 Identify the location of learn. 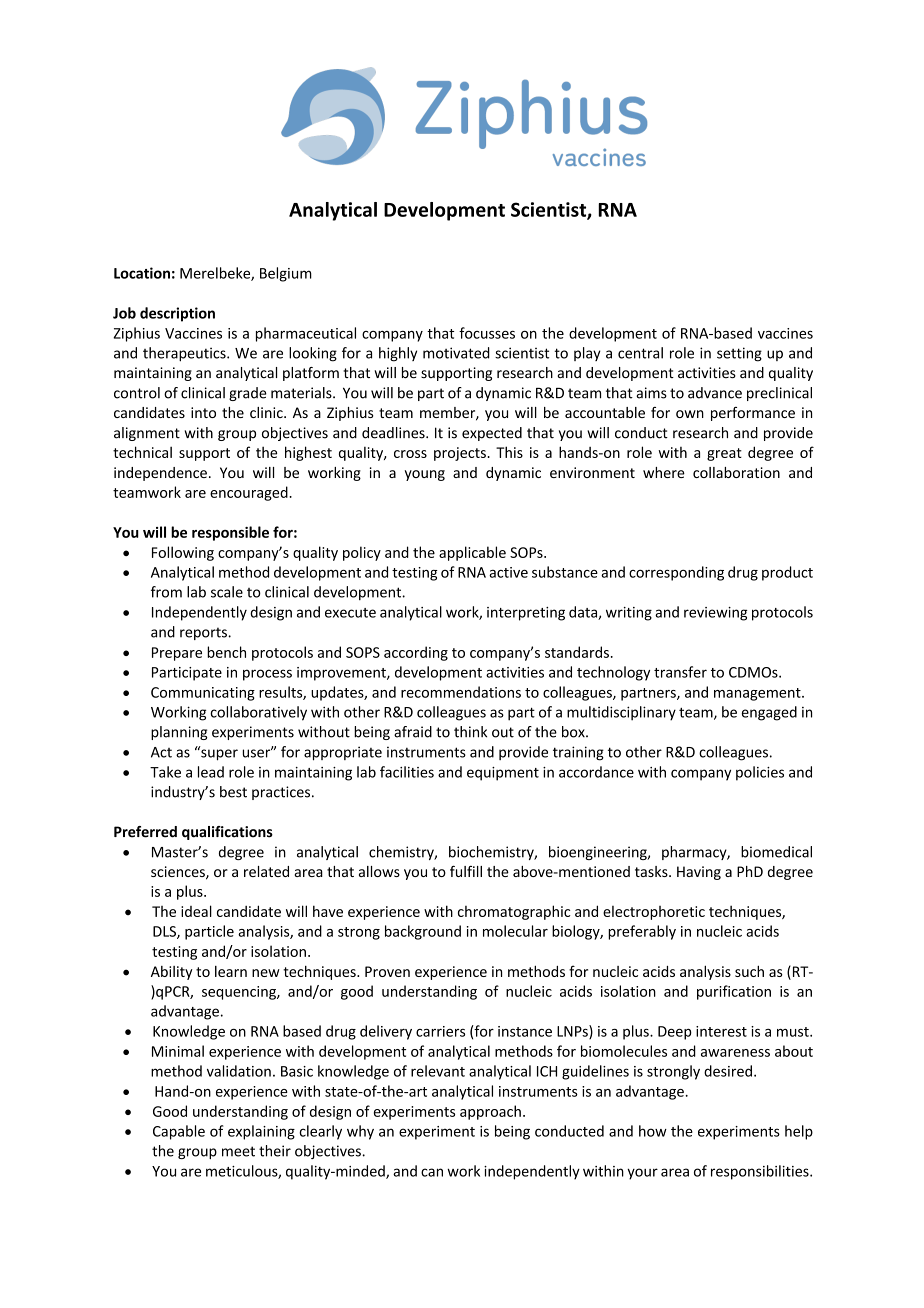
(231, 971).
